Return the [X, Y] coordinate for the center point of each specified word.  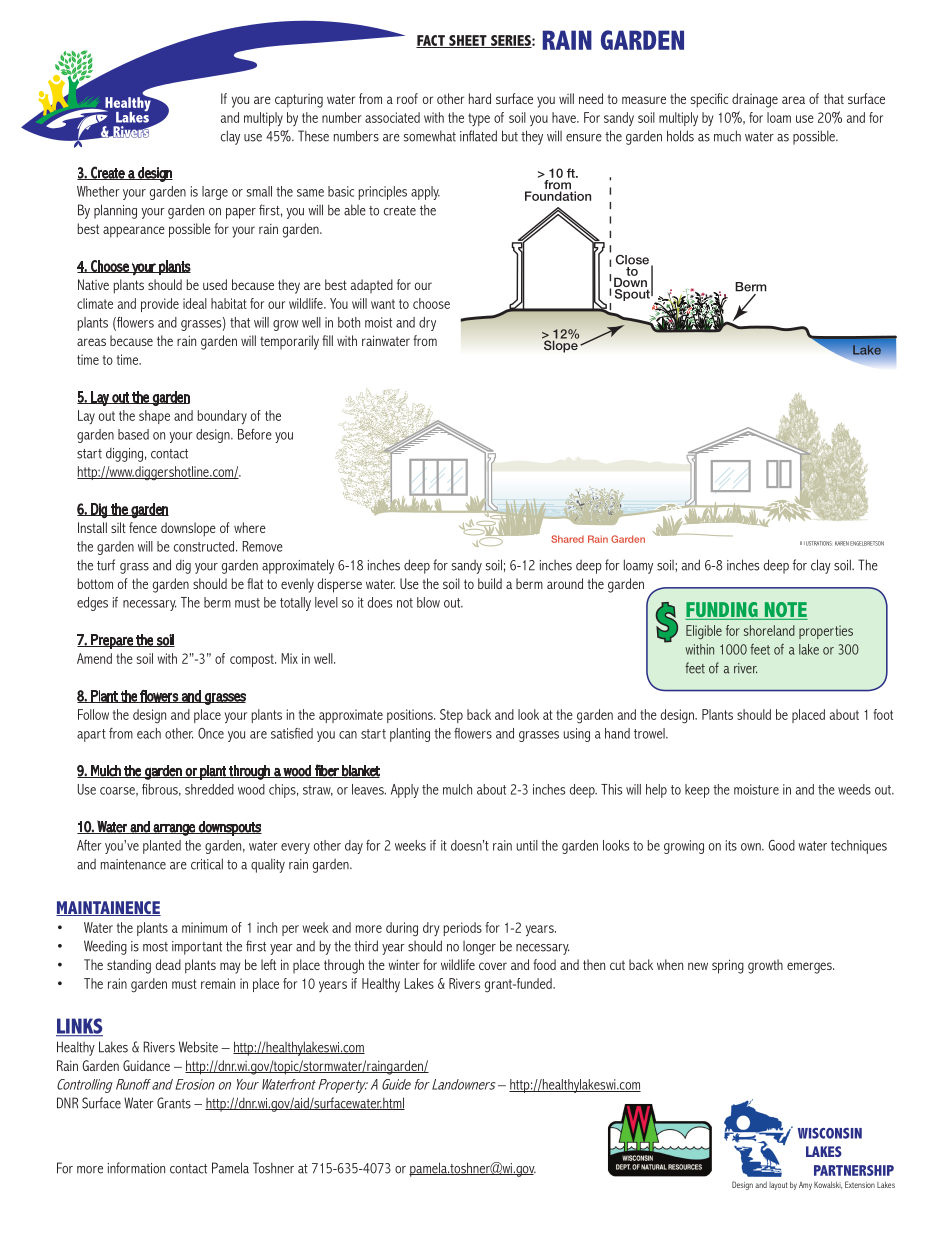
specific [709, 100]
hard [480, 98]
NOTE [785, 611]
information [136, 1168]
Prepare [112, 641]
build [490, 583]
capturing [299, 101]
